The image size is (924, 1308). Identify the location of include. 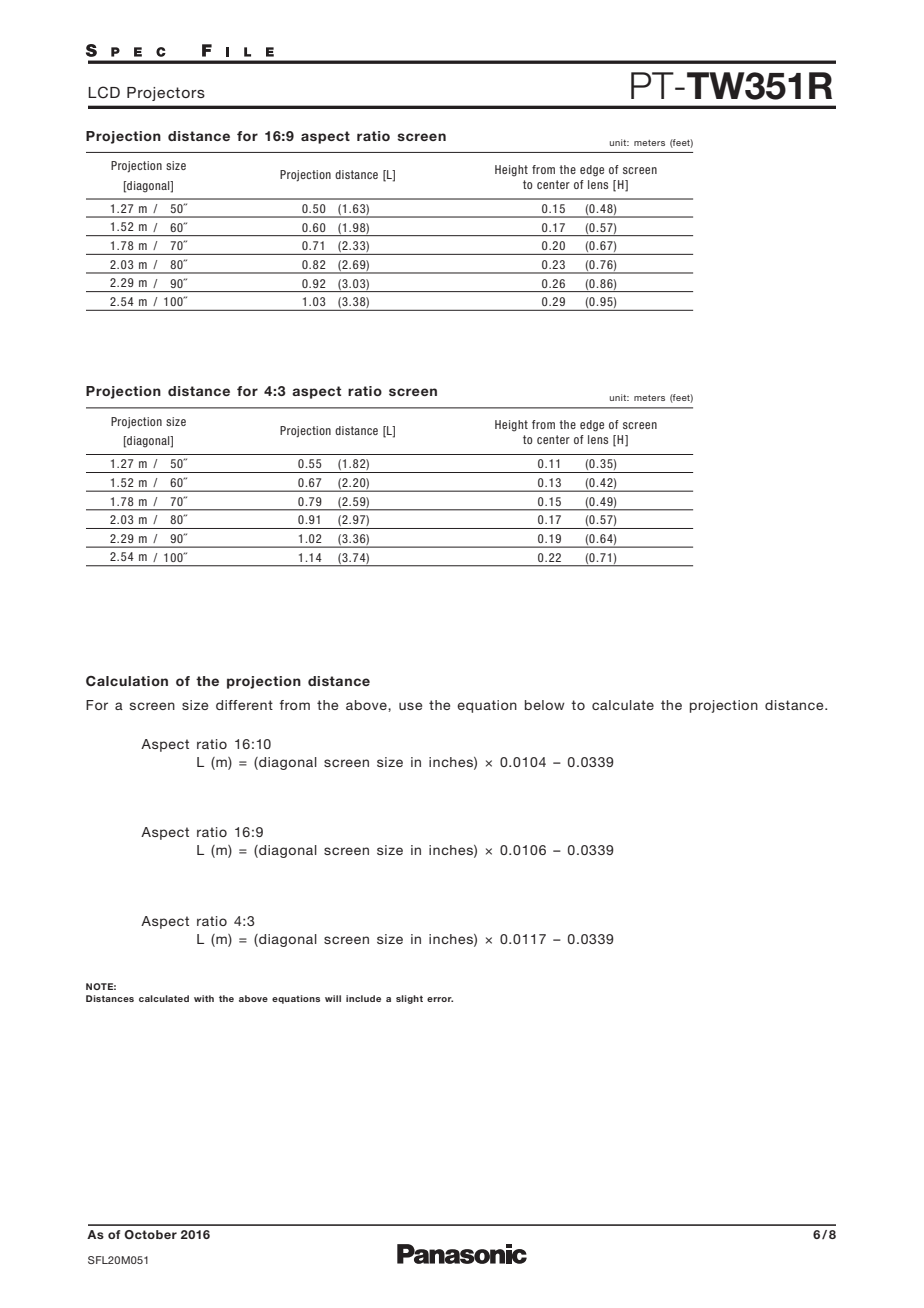
(363, 998).
